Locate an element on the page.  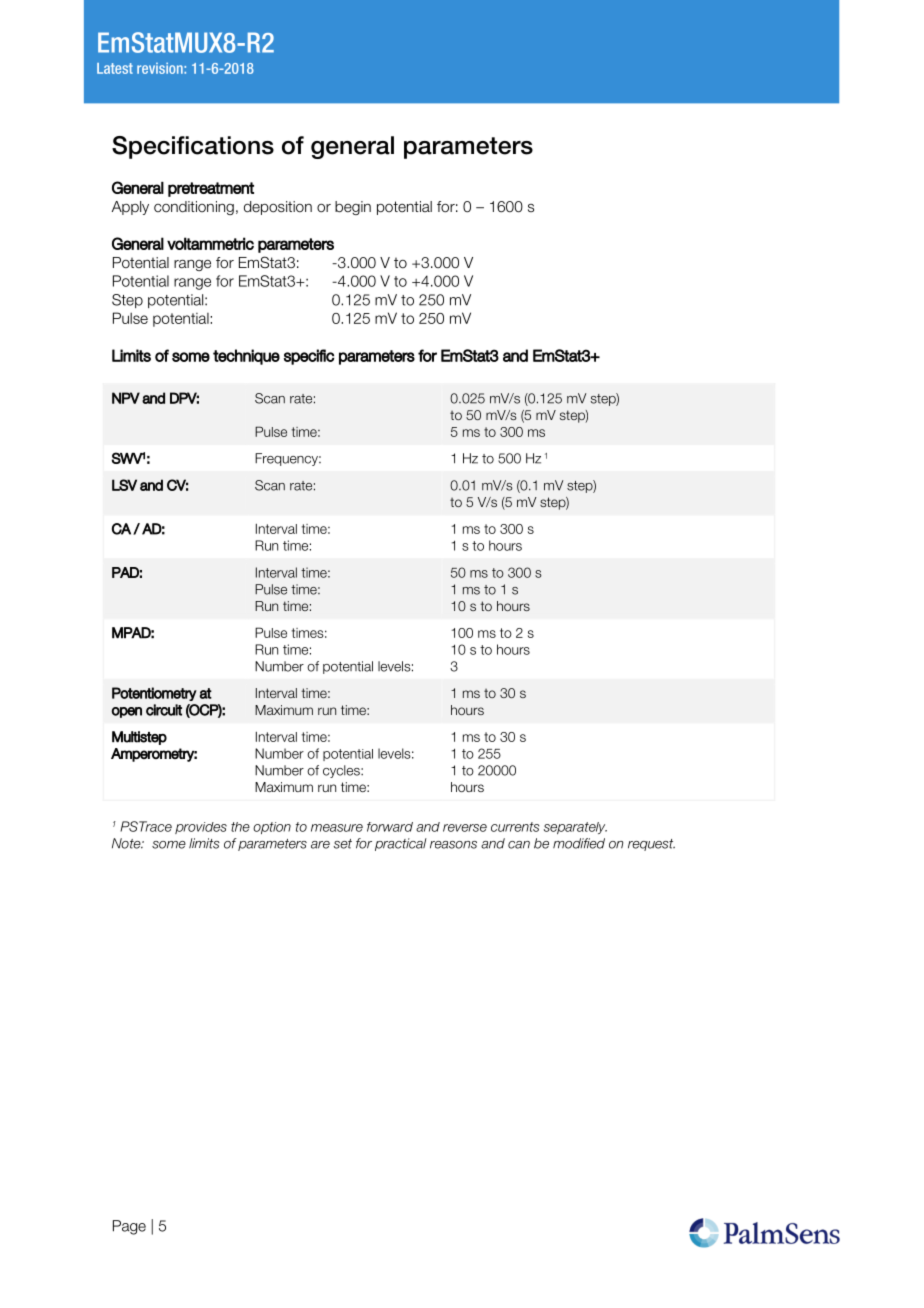
Latest is located at coordinates (115, 68).
